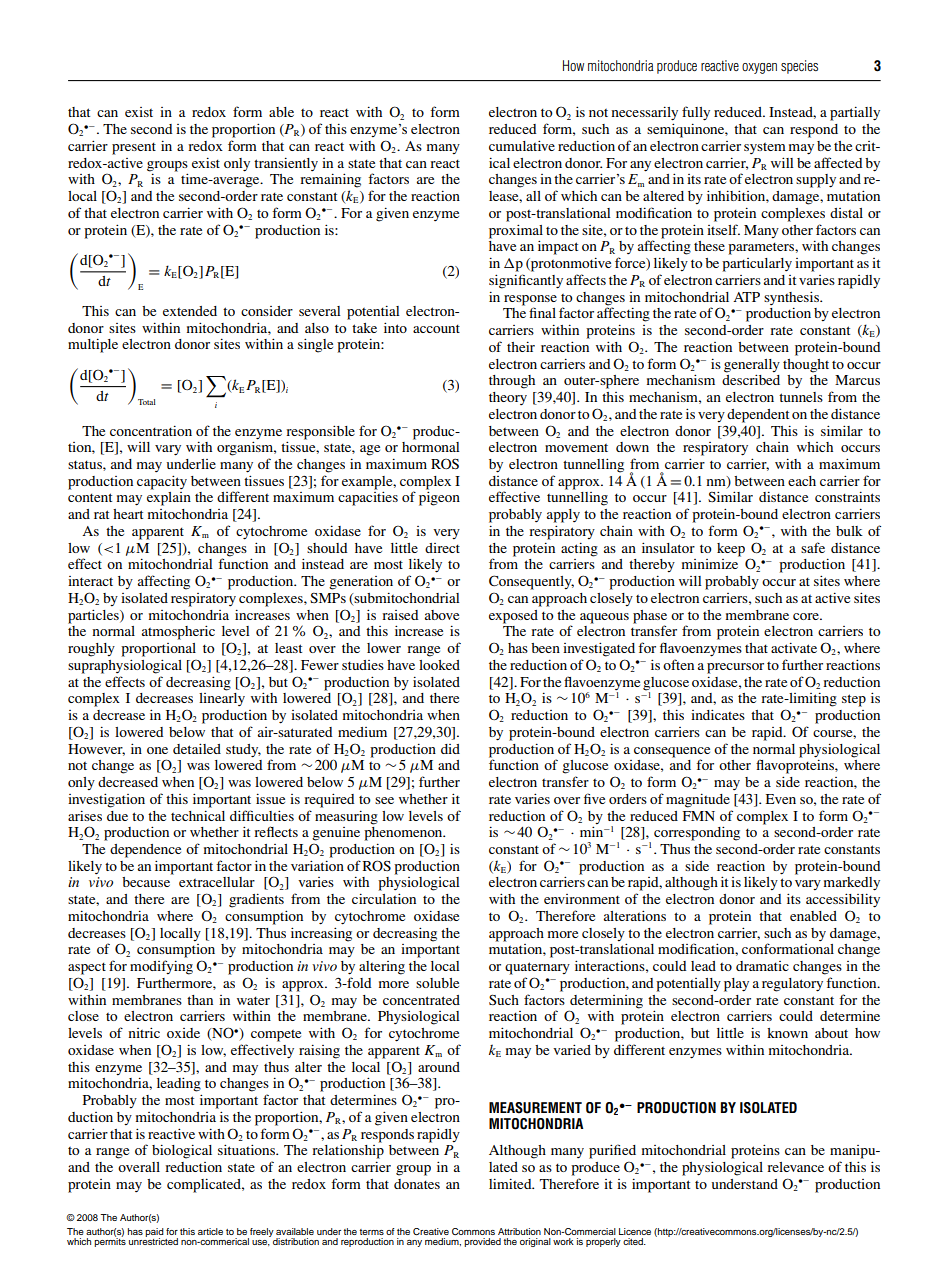  Describe the element at coordinates (153, 1240) in the image. I see `unrestricted` at that location.
